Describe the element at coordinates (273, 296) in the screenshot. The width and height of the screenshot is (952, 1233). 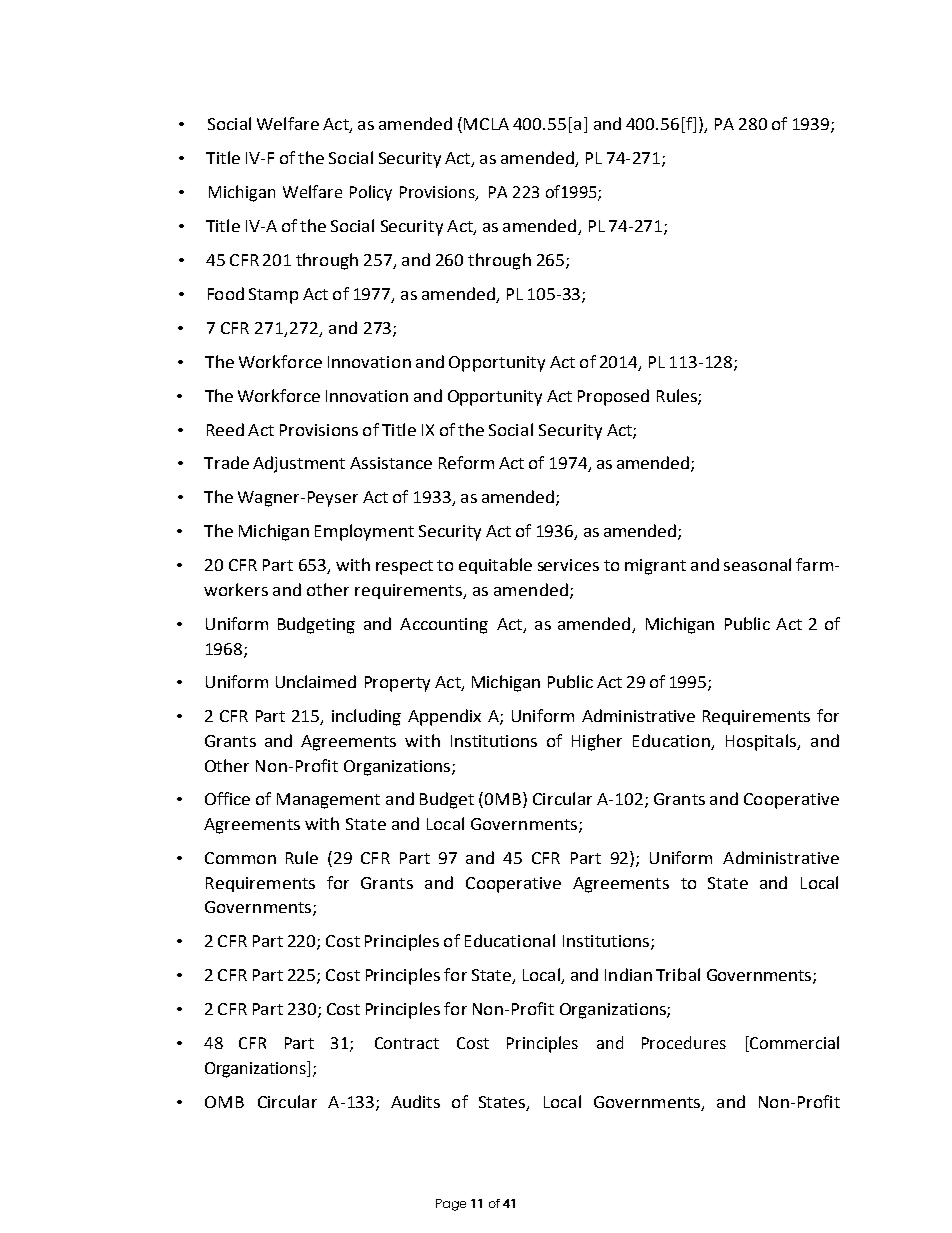
I see `Stamp` at that location.
